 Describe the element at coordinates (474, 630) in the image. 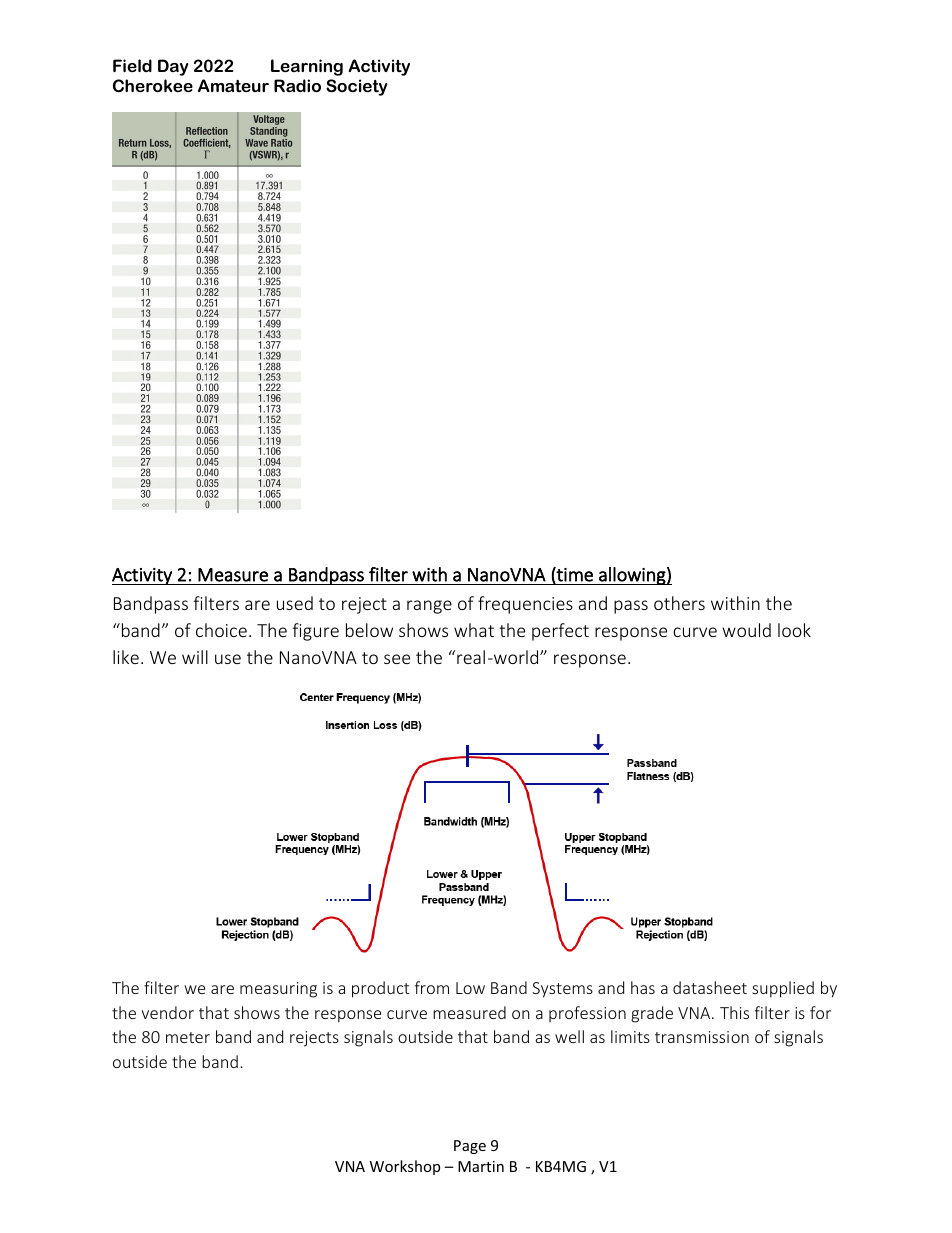

I see `what` at that location.
